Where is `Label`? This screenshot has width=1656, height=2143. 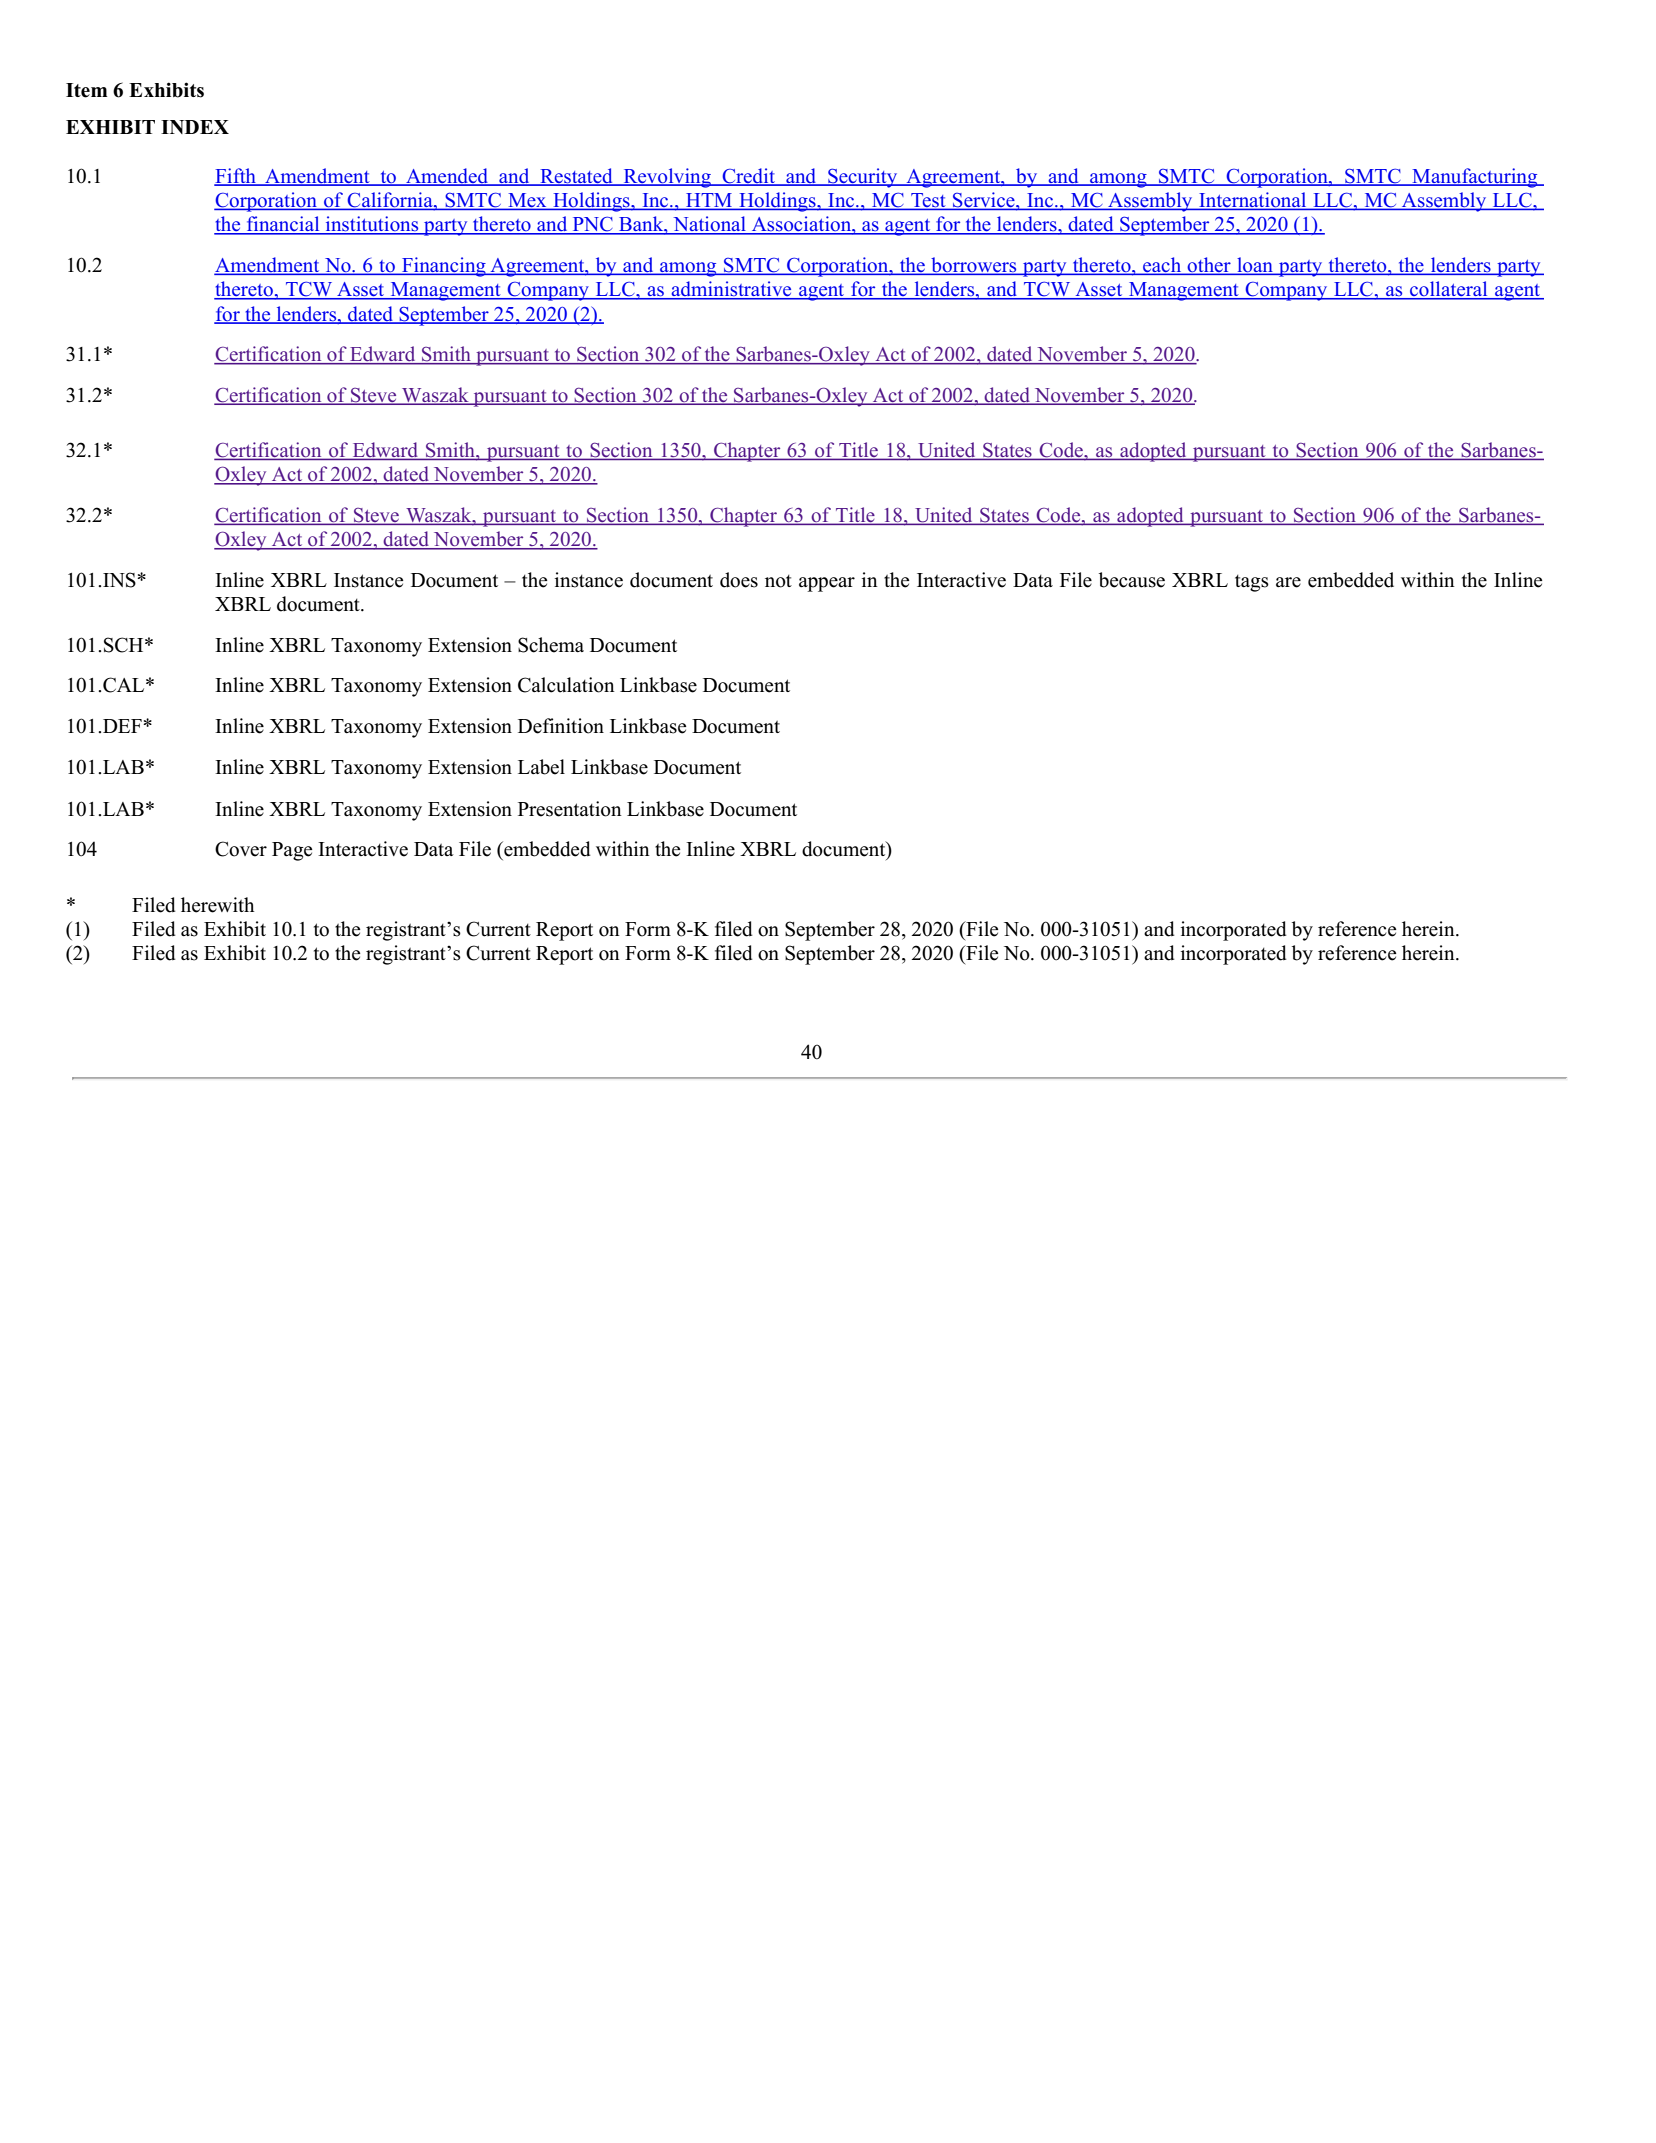
Label is located at coordinates (541, 767).
